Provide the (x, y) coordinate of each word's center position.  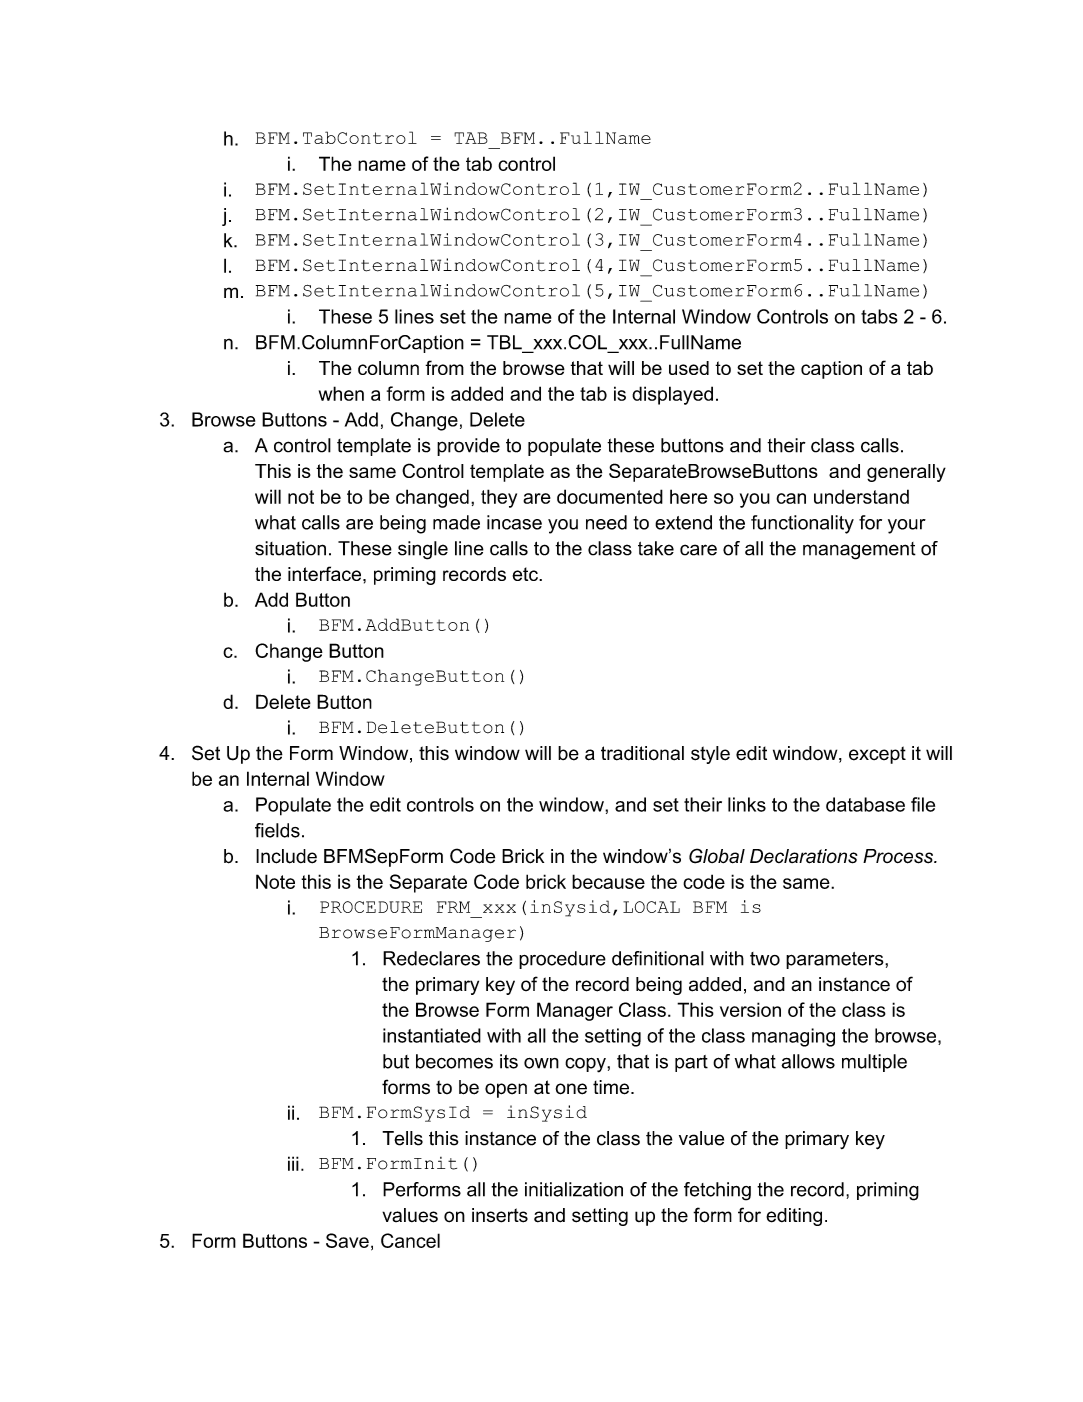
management (859, 551)
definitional (658, 958)
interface (326, 573)
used (689, 368)
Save (347, 1240)
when (341, 393)
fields (277, 830)
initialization (574, 1189)
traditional (642, 753)
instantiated (432, 1035)
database (865, 804)
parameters (836, 960)
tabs (879, 316)
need (606, 522)
